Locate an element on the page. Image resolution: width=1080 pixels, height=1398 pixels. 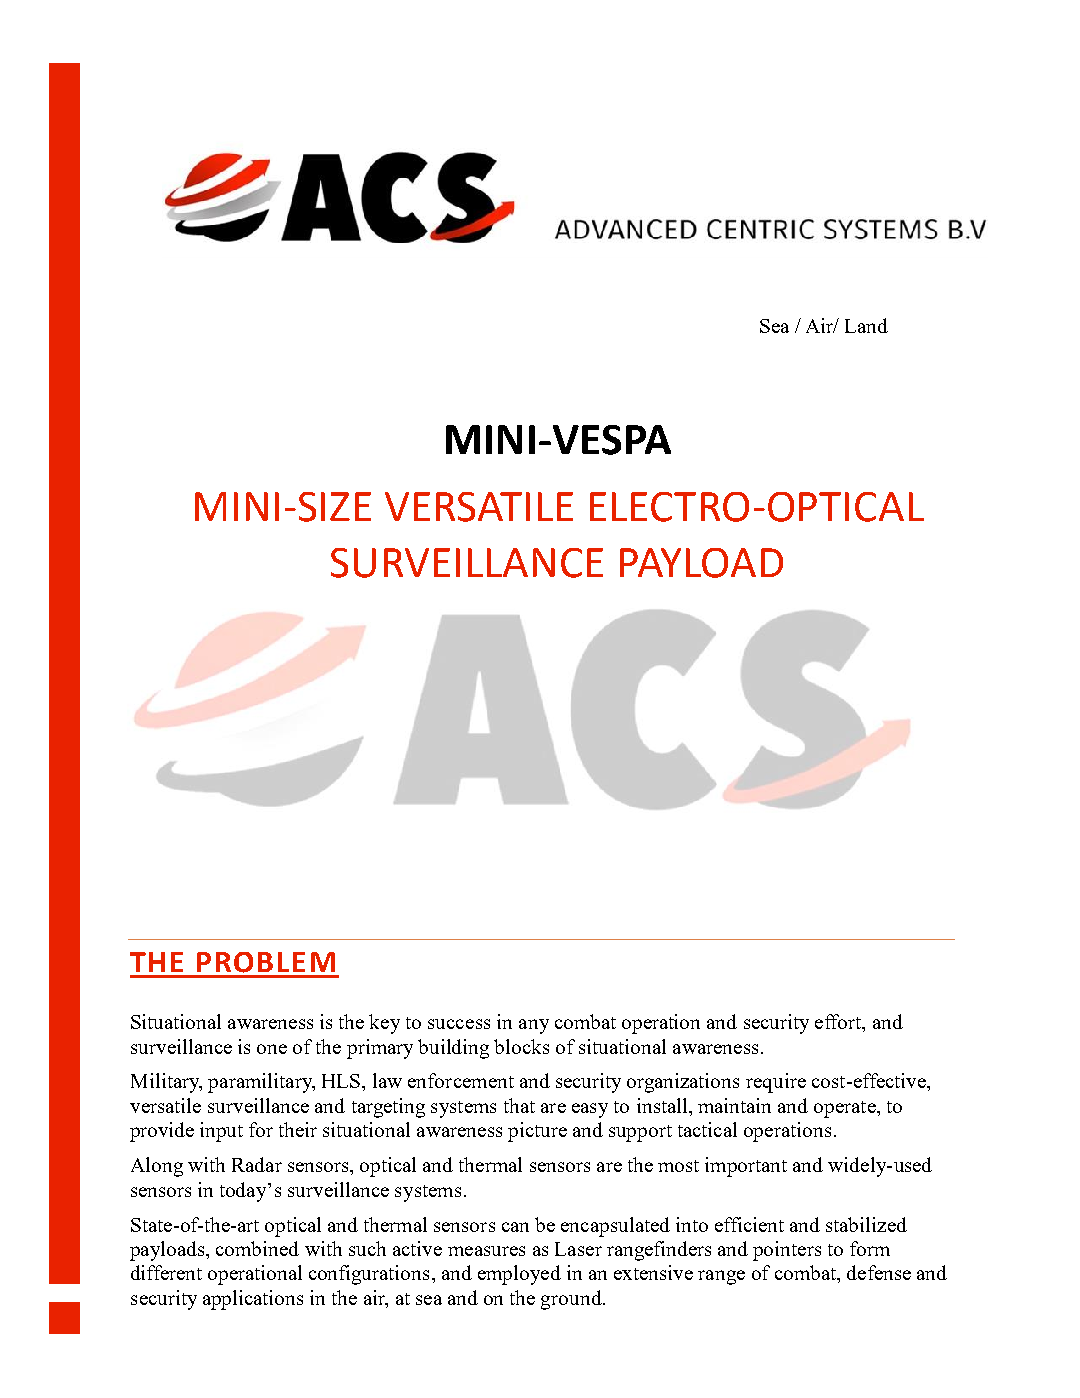
combined is located at coordinates (257, 1248).
